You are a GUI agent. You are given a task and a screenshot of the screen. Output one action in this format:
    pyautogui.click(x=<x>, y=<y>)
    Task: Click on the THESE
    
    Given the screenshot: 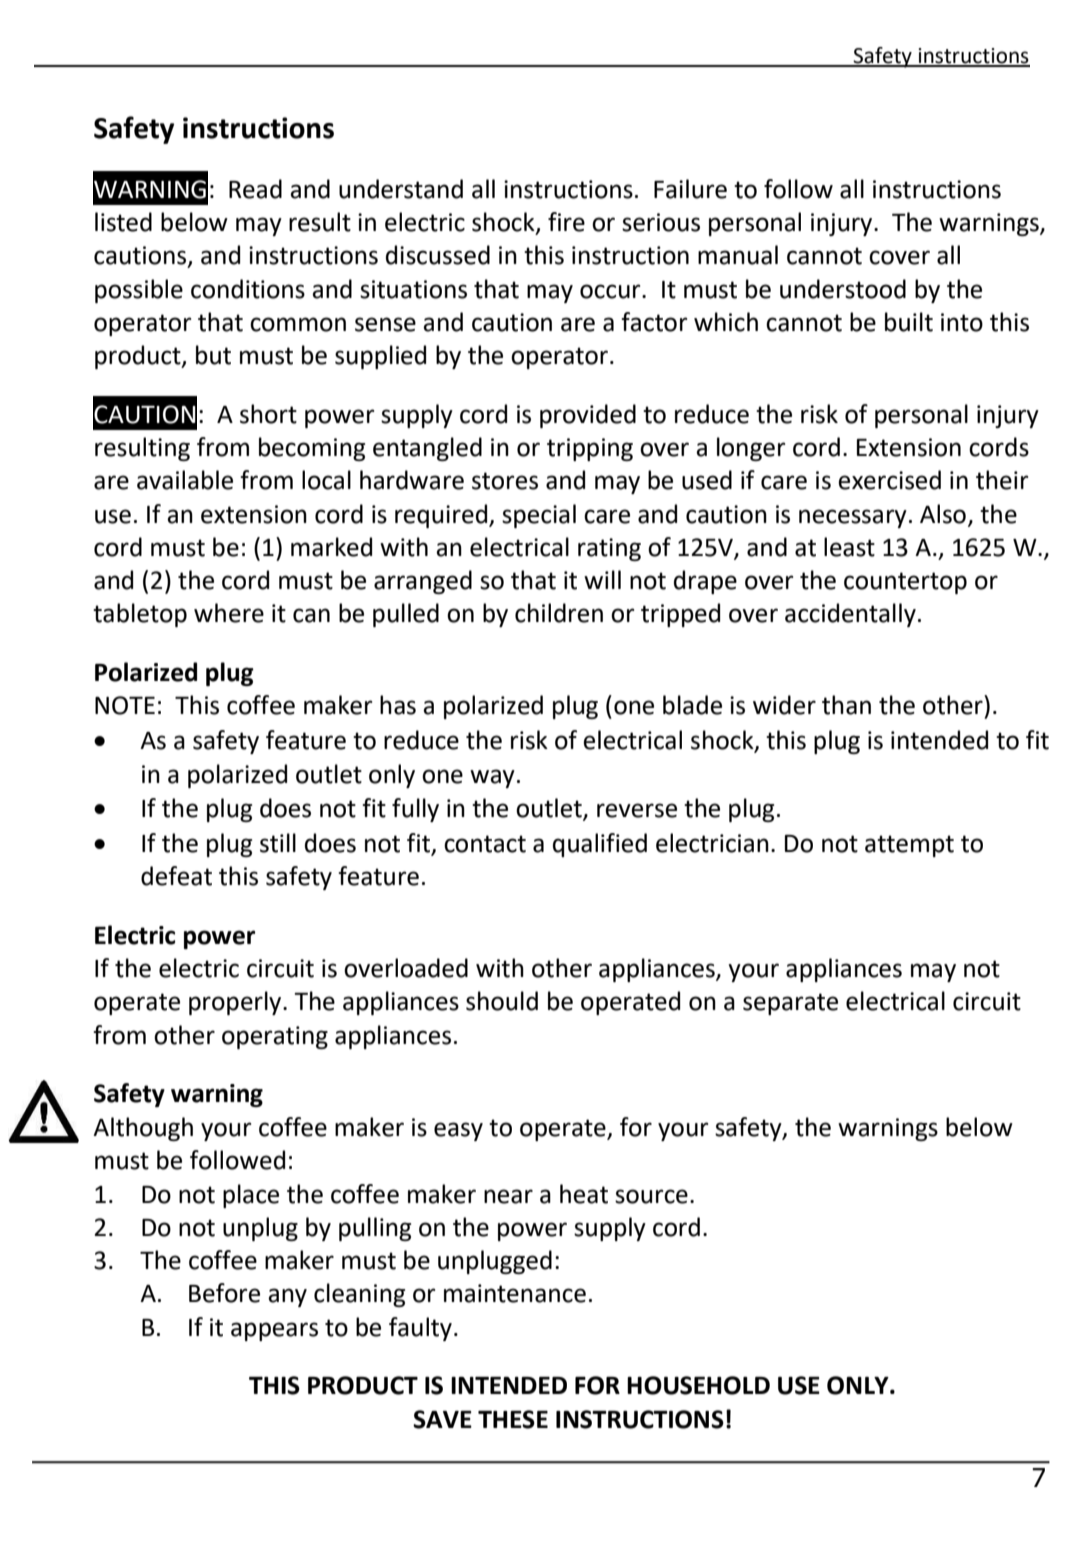 What is the action you would take?
    pyautogui.click(x=513, y=1419)
